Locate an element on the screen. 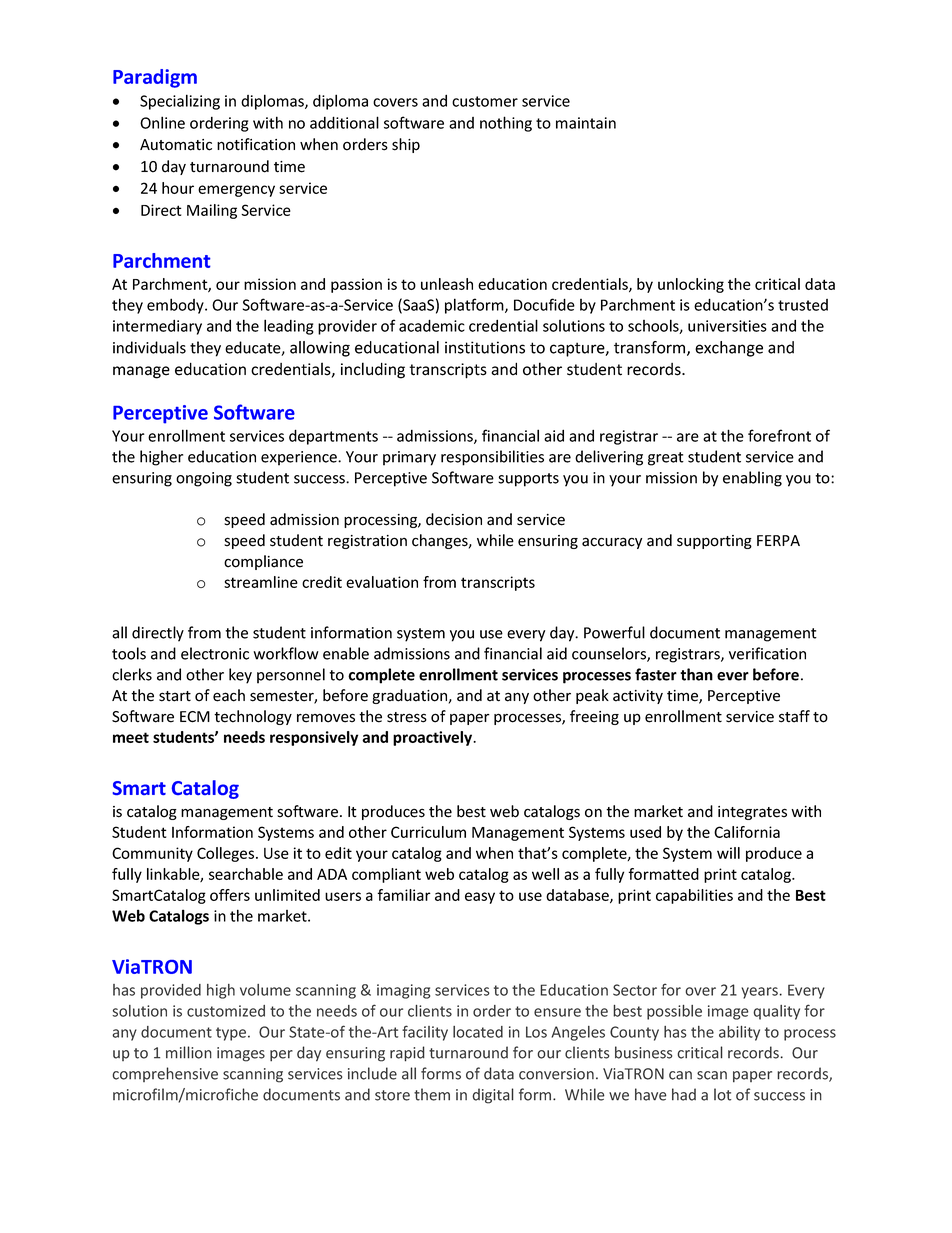  streamline is located at coordinates (261, 582).
